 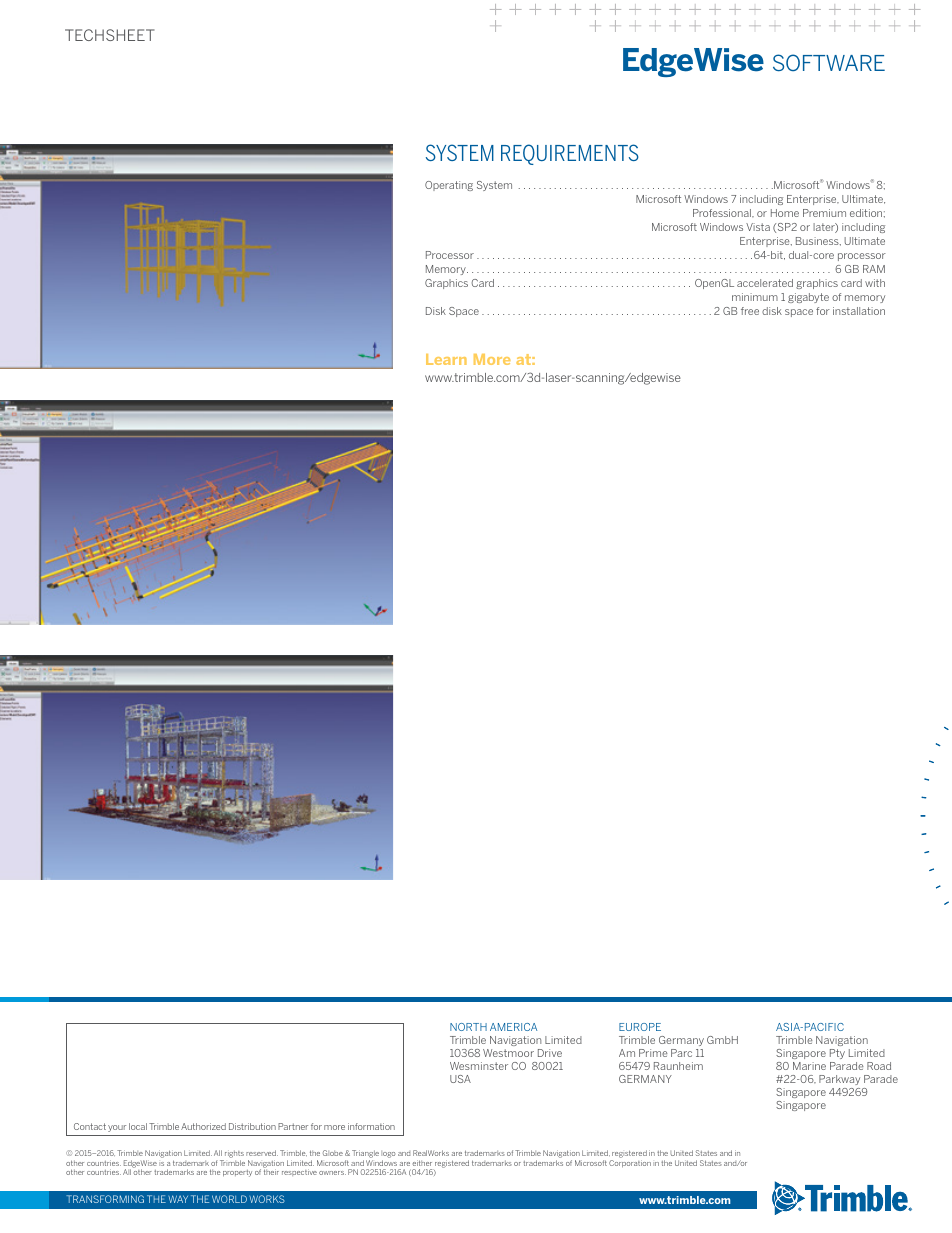 What do you see at coordinates (233, 1155) in the screenshot?
I see `rights` at bounding box center [233, 1155].
